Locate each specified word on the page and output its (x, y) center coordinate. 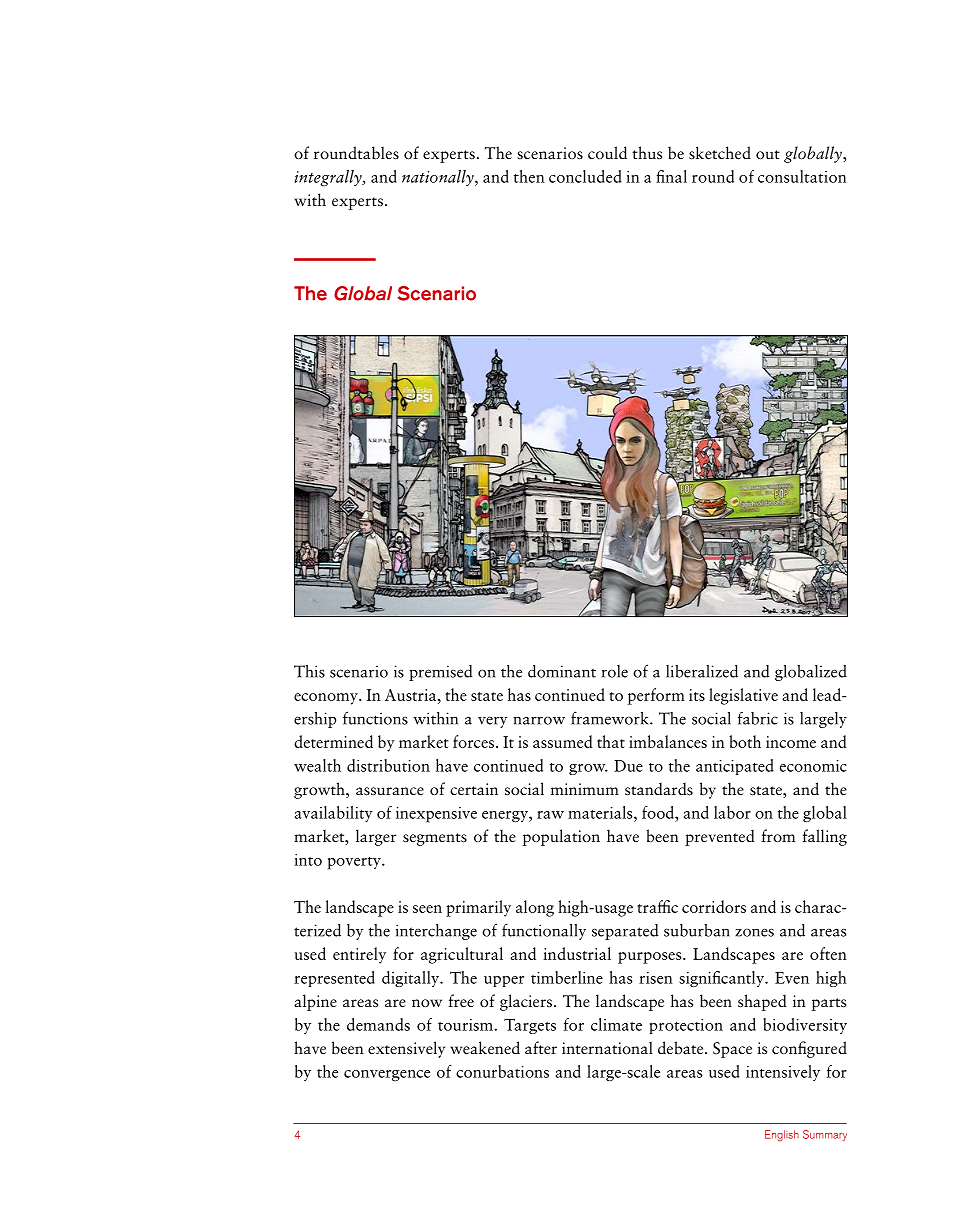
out (768, 155)
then (529, 176)
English (782, 1135)
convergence (387, 1076)
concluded (585, 176)
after (541, 1048)
